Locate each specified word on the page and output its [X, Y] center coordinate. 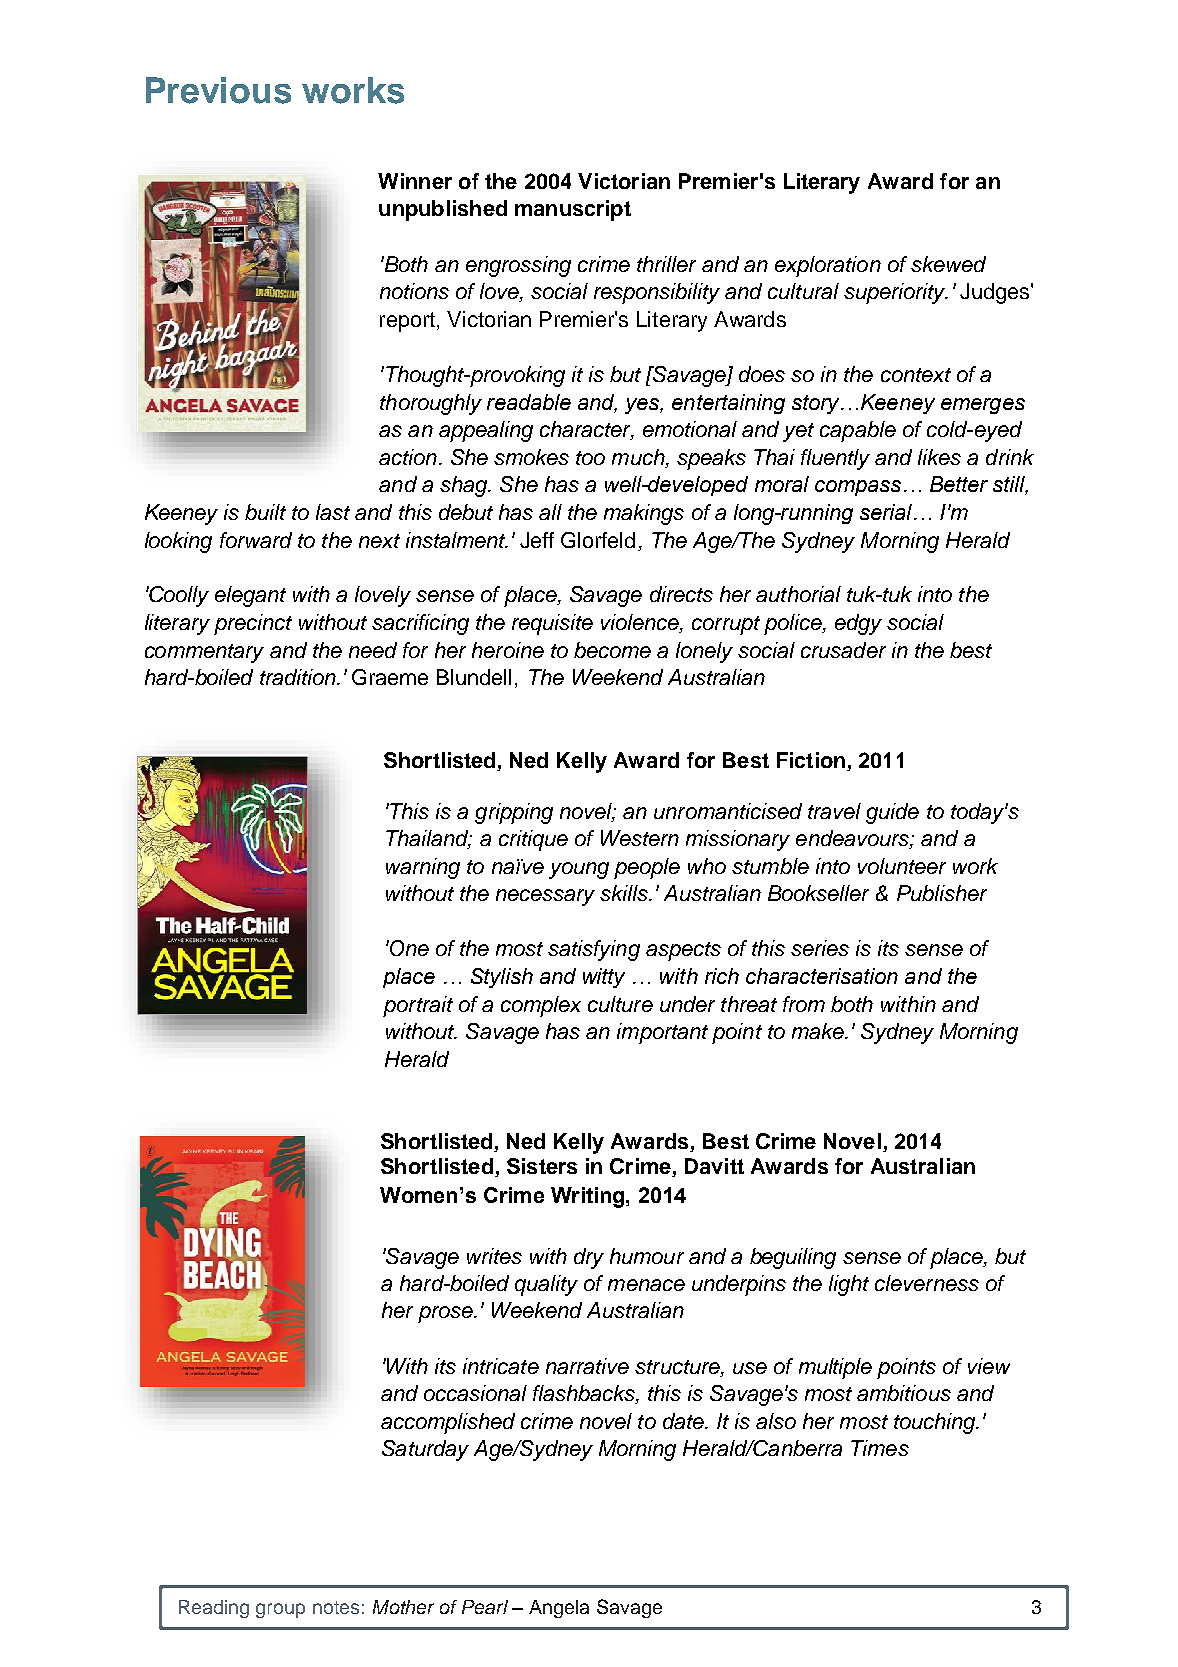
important [662, 1033]
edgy [858, 624]
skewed [948, 264]
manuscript [573, 210]
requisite [552, 624]
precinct [253, 624]
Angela [559, 1609]
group [280, 1610]
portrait [418, 1006]
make [819, 1031]
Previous [218, 90]
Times [880, 1448]
